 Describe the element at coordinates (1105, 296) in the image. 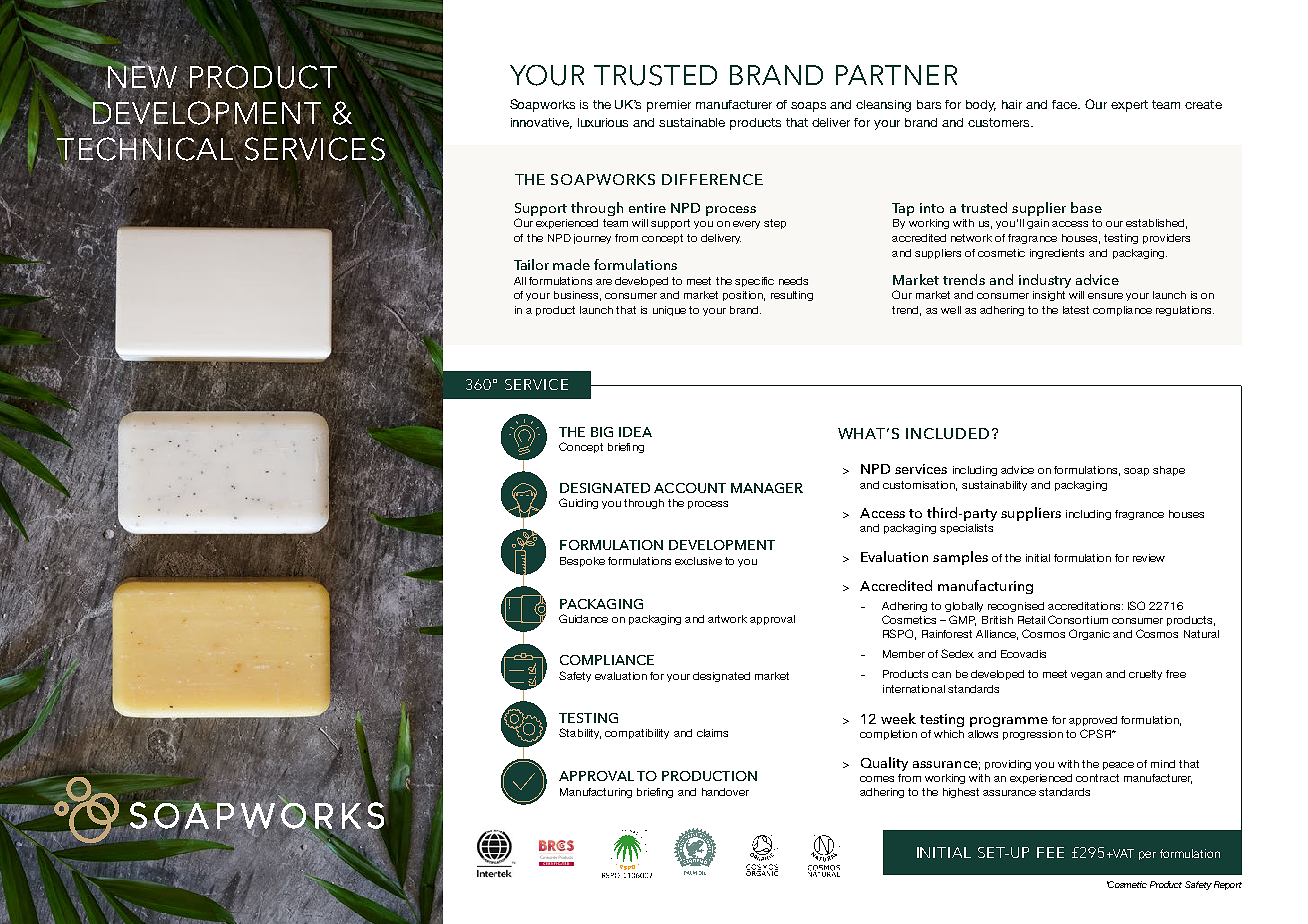

I see `ensure` at that location.
